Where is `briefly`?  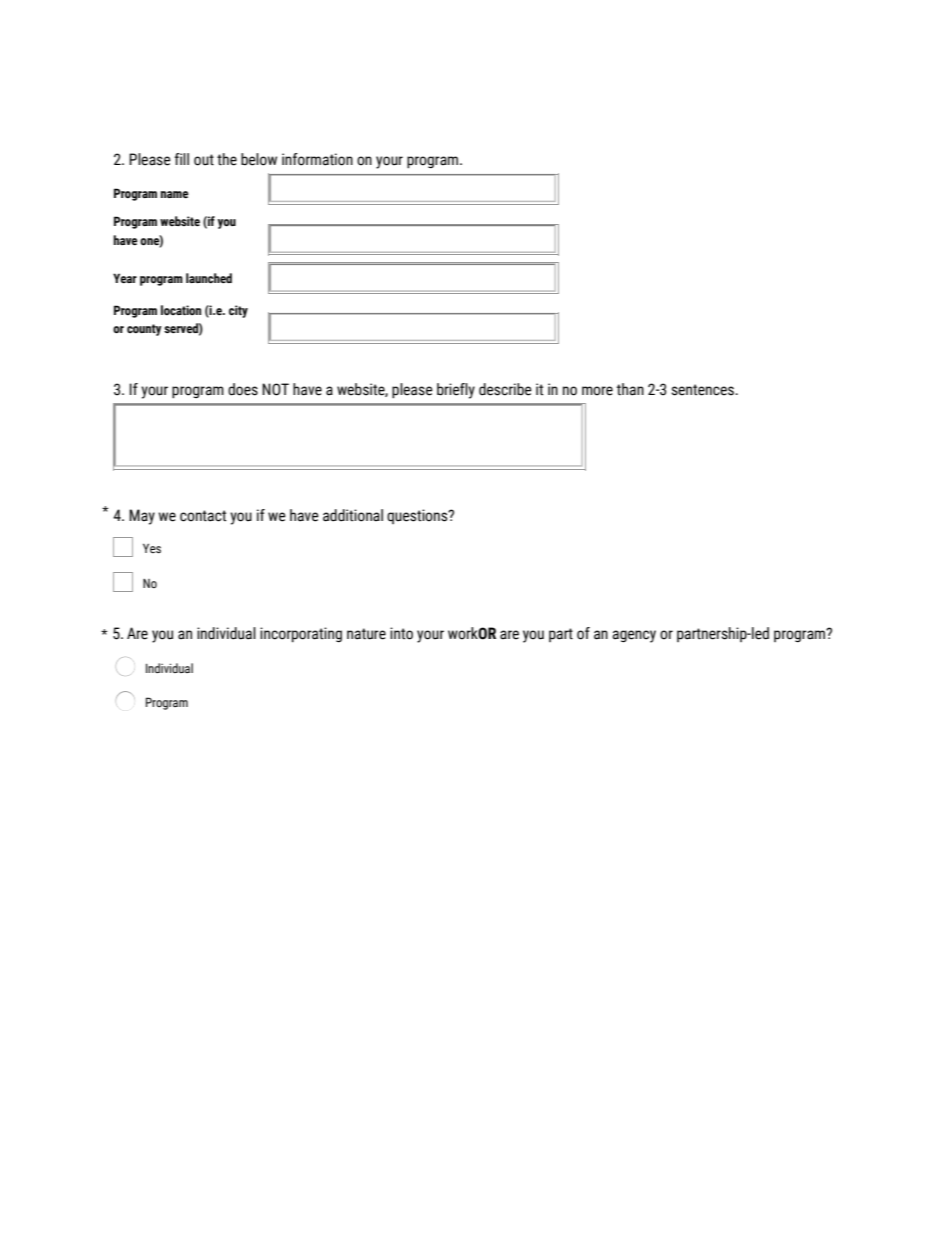
briefly is located at coordinates (456, 391).
